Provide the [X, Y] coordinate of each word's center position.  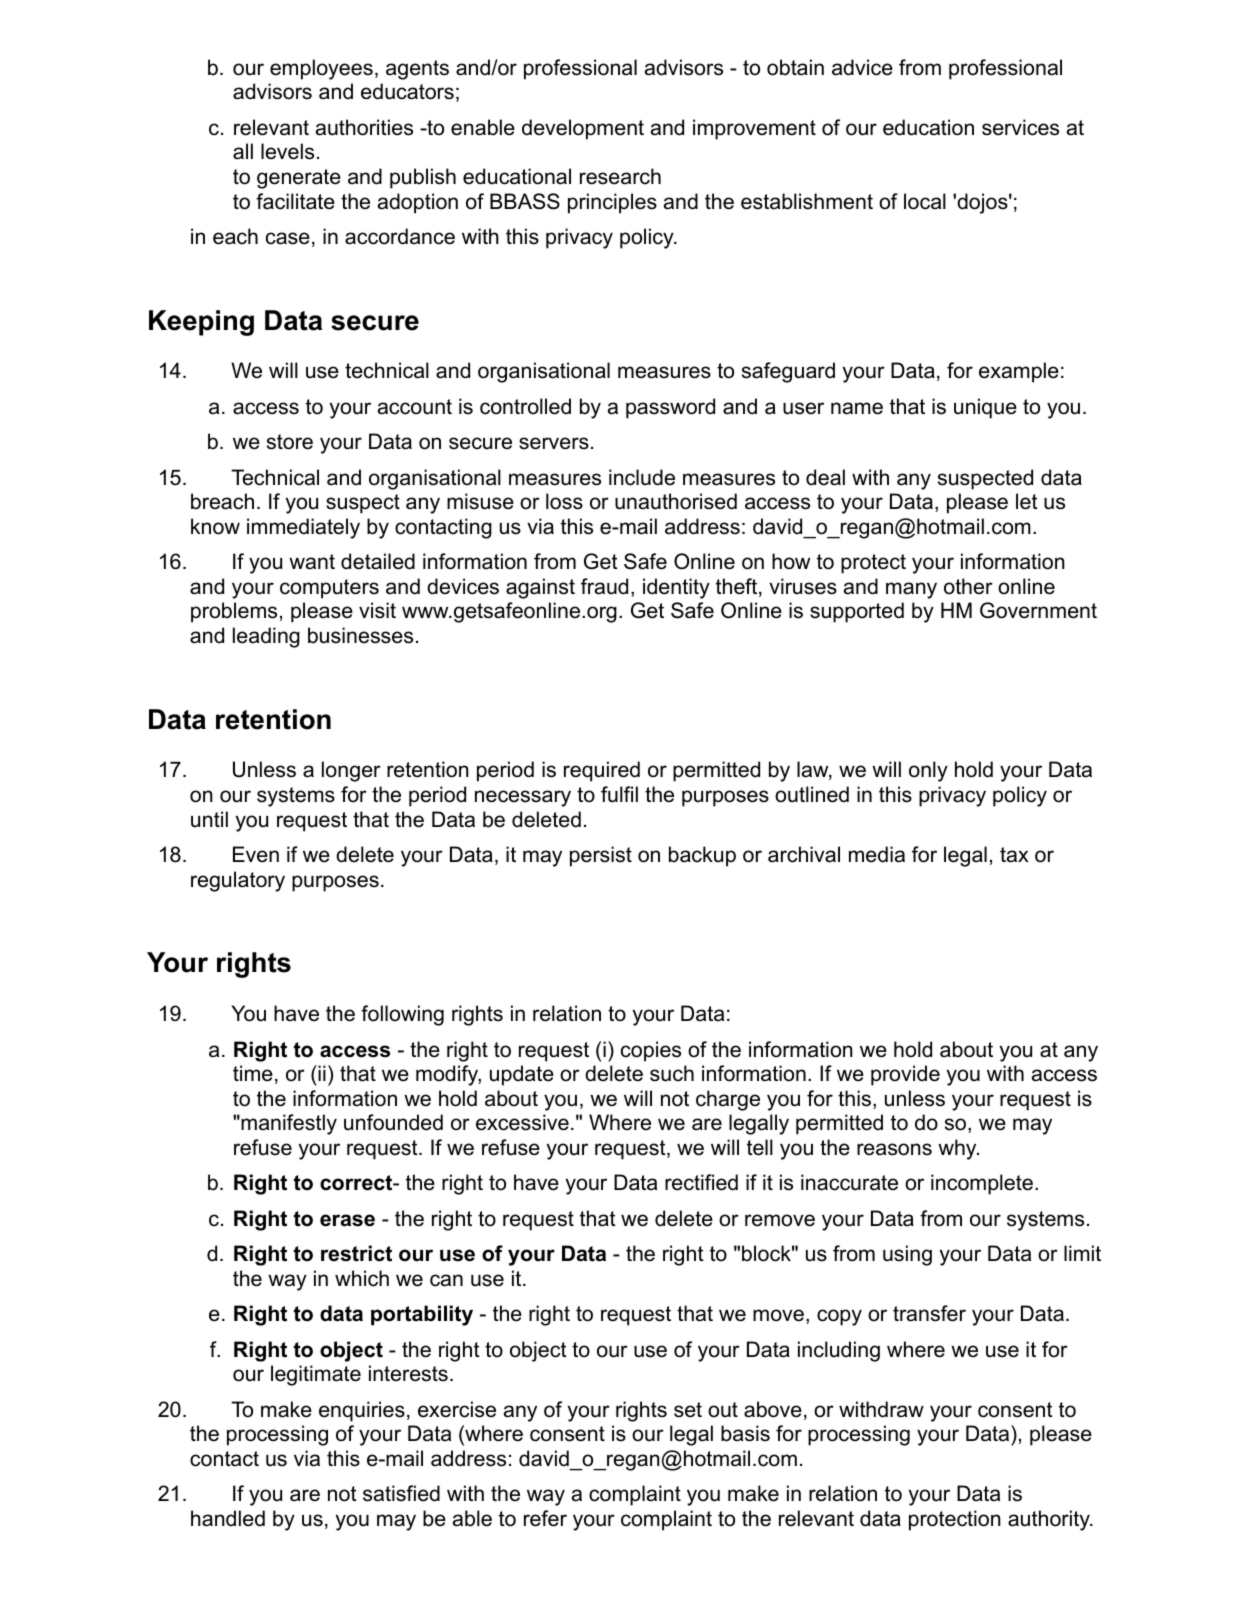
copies [651, 1051]
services [1020, 127]
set [688, 1410]
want [312, 562]
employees [321, 69]
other [968, 586]
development [583, 129]
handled [228, 1518]
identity [676, 588]
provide [905, 1075]
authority [1050, 1520]
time [253, 1073]
